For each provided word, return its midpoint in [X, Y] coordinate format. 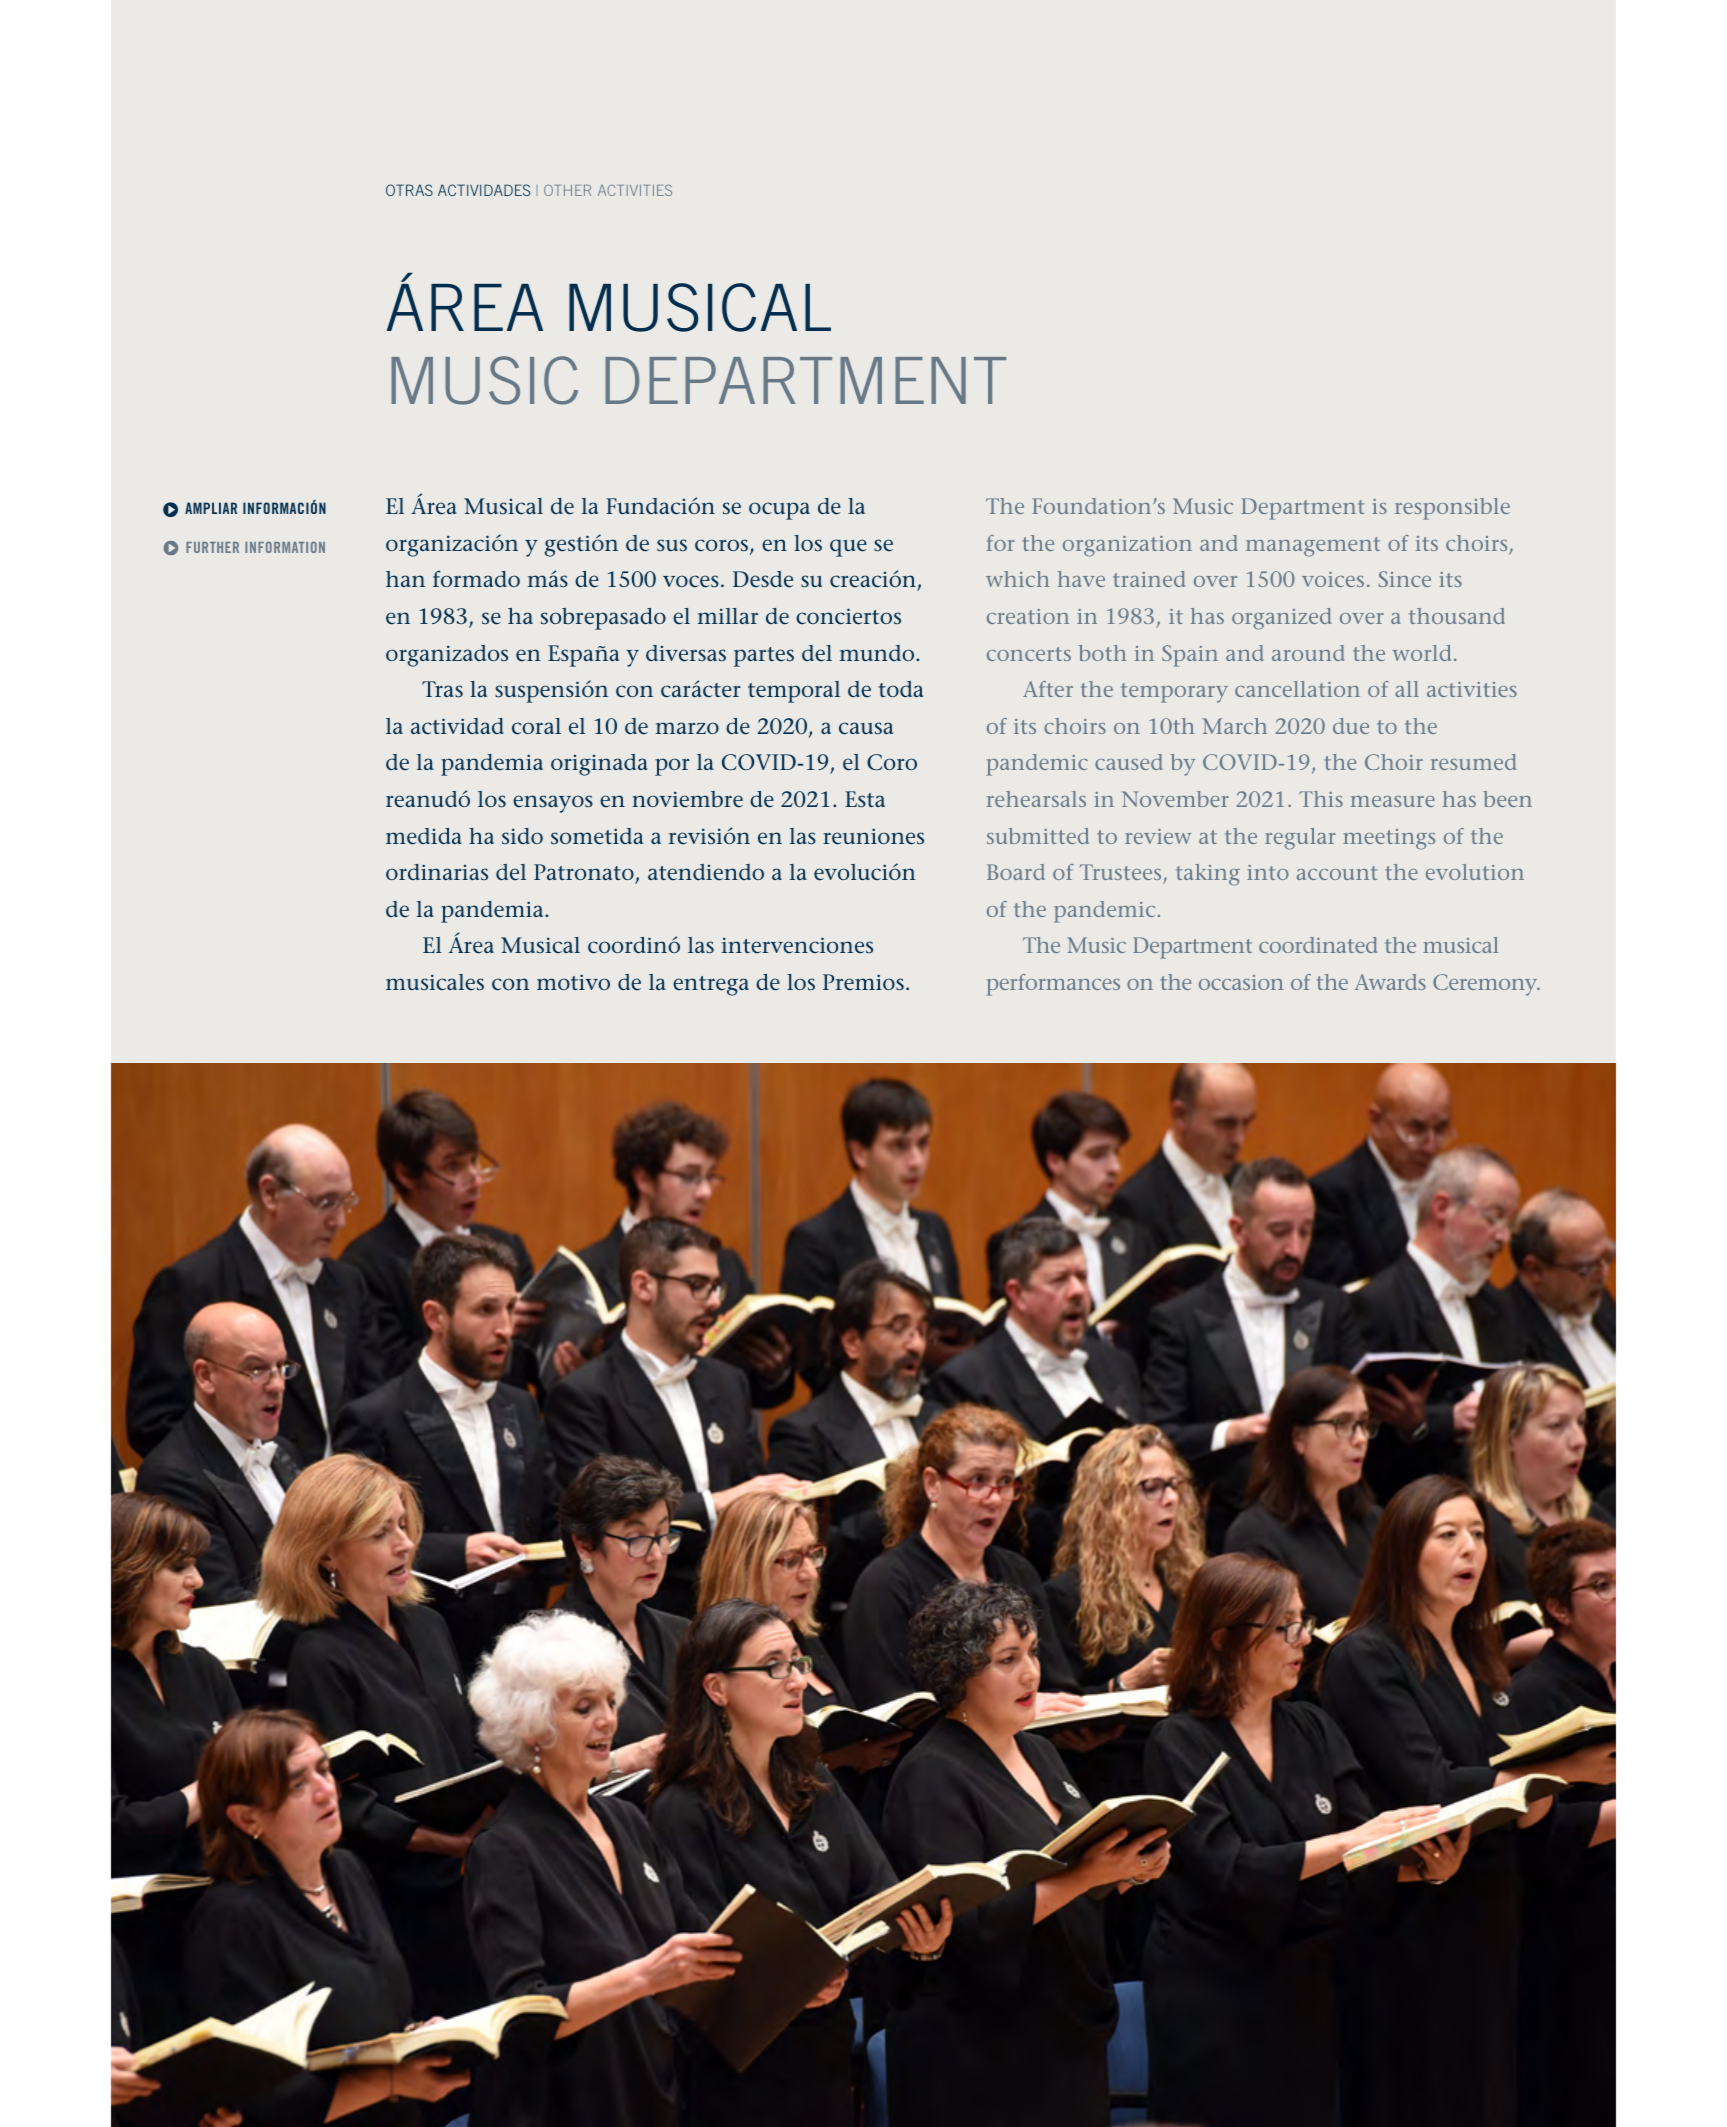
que [848, 548]
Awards [1390, 982]
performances [1053, 985]
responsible [1452, 509]
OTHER [567, 190]
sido [522, 836]
